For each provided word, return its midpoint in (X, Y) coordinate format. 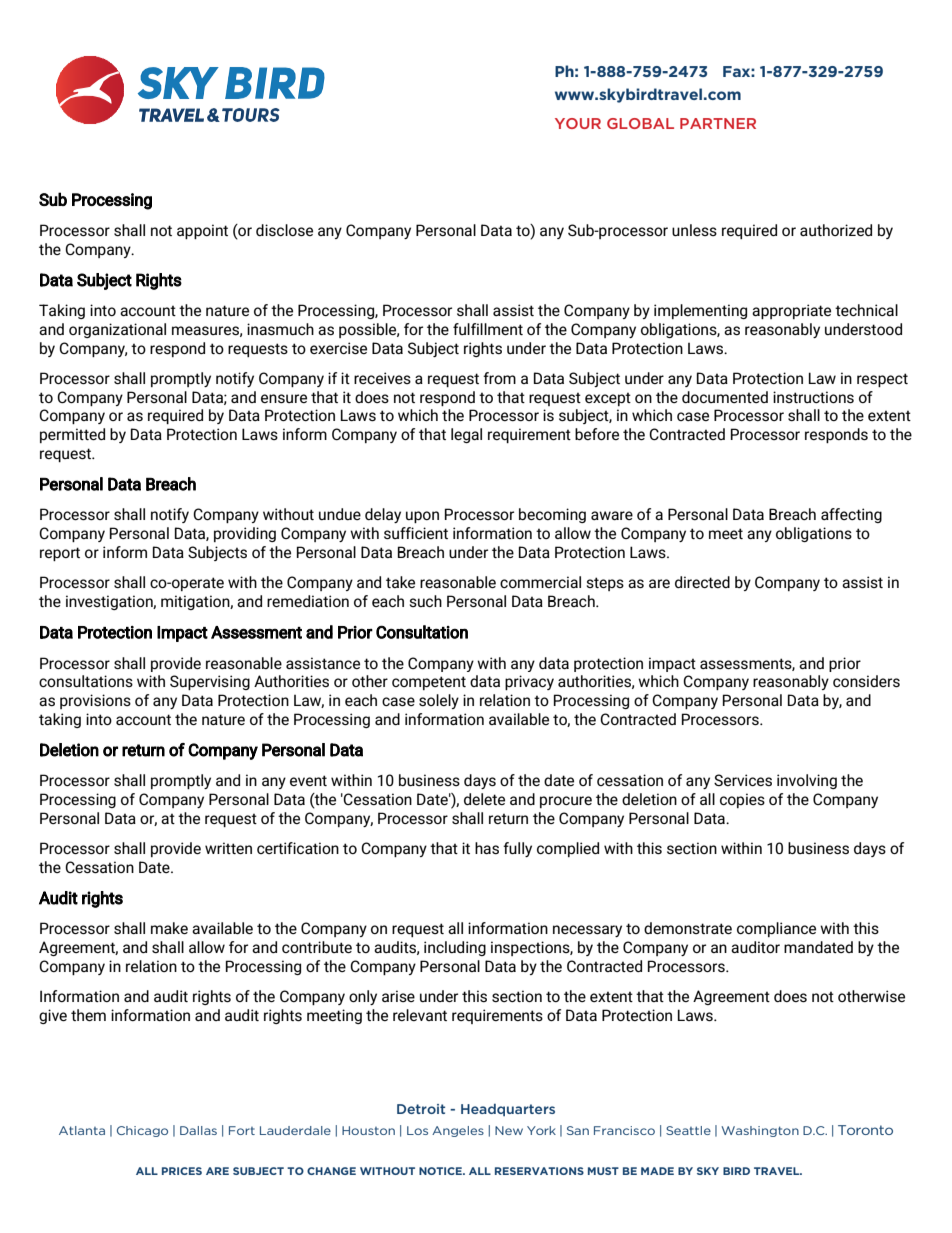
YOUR (578, 123)
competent (429, 683)
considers (866, 681)
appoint (202, 231)
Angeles (458, 1131)
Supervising (210, 682)
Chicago (142, 1131)
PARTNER (718, 123)
